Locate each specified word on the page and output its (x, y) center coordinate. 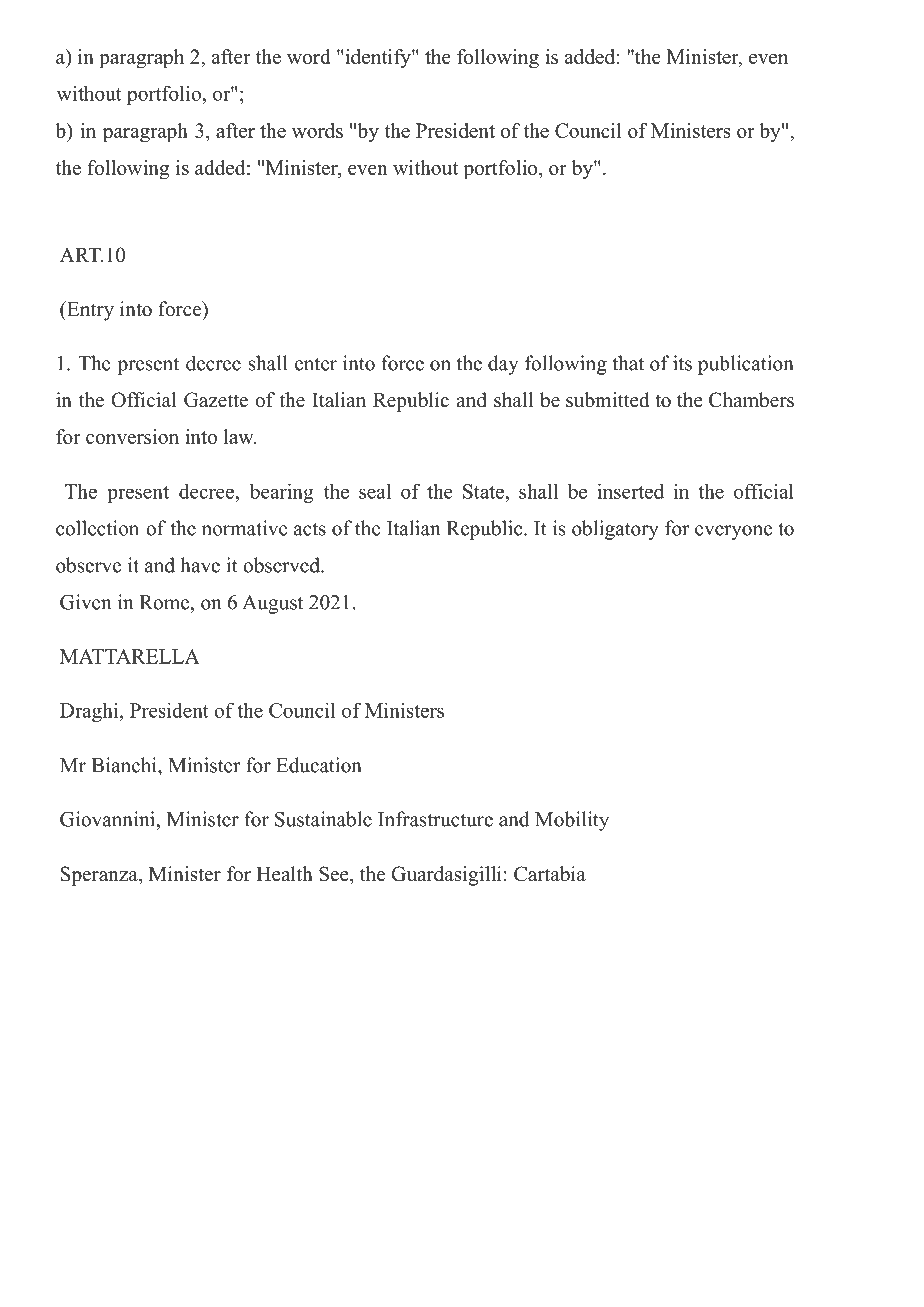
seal (375, 491)
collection (97, 528)
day (503, 365)
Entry (89, 311)
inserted (630, 491)
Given (85, 602)
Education (319, 765)
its (682, 363)
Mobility (572, 821)
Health (284, 874)
